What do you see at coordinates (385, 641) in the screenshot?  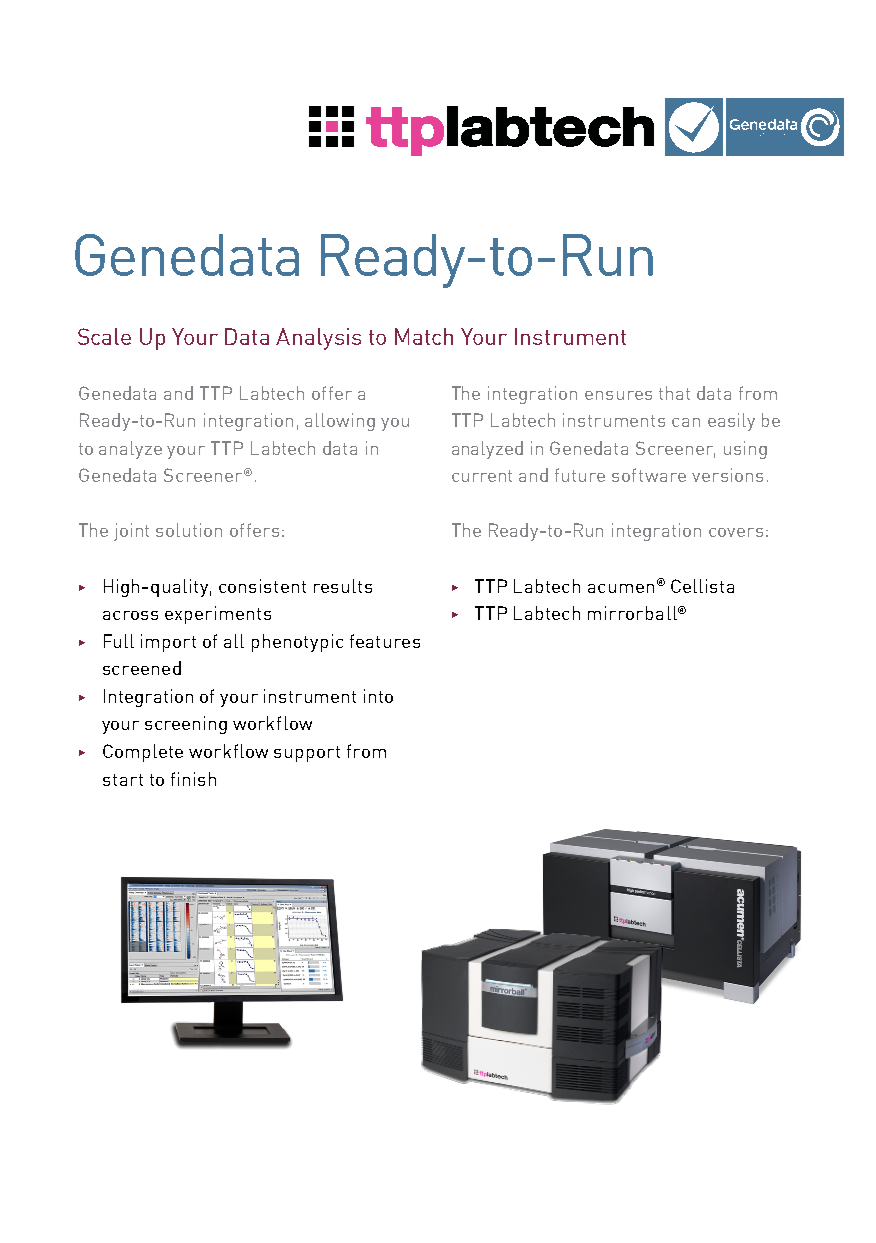 I see `features` at bounding box center [385, 641].
